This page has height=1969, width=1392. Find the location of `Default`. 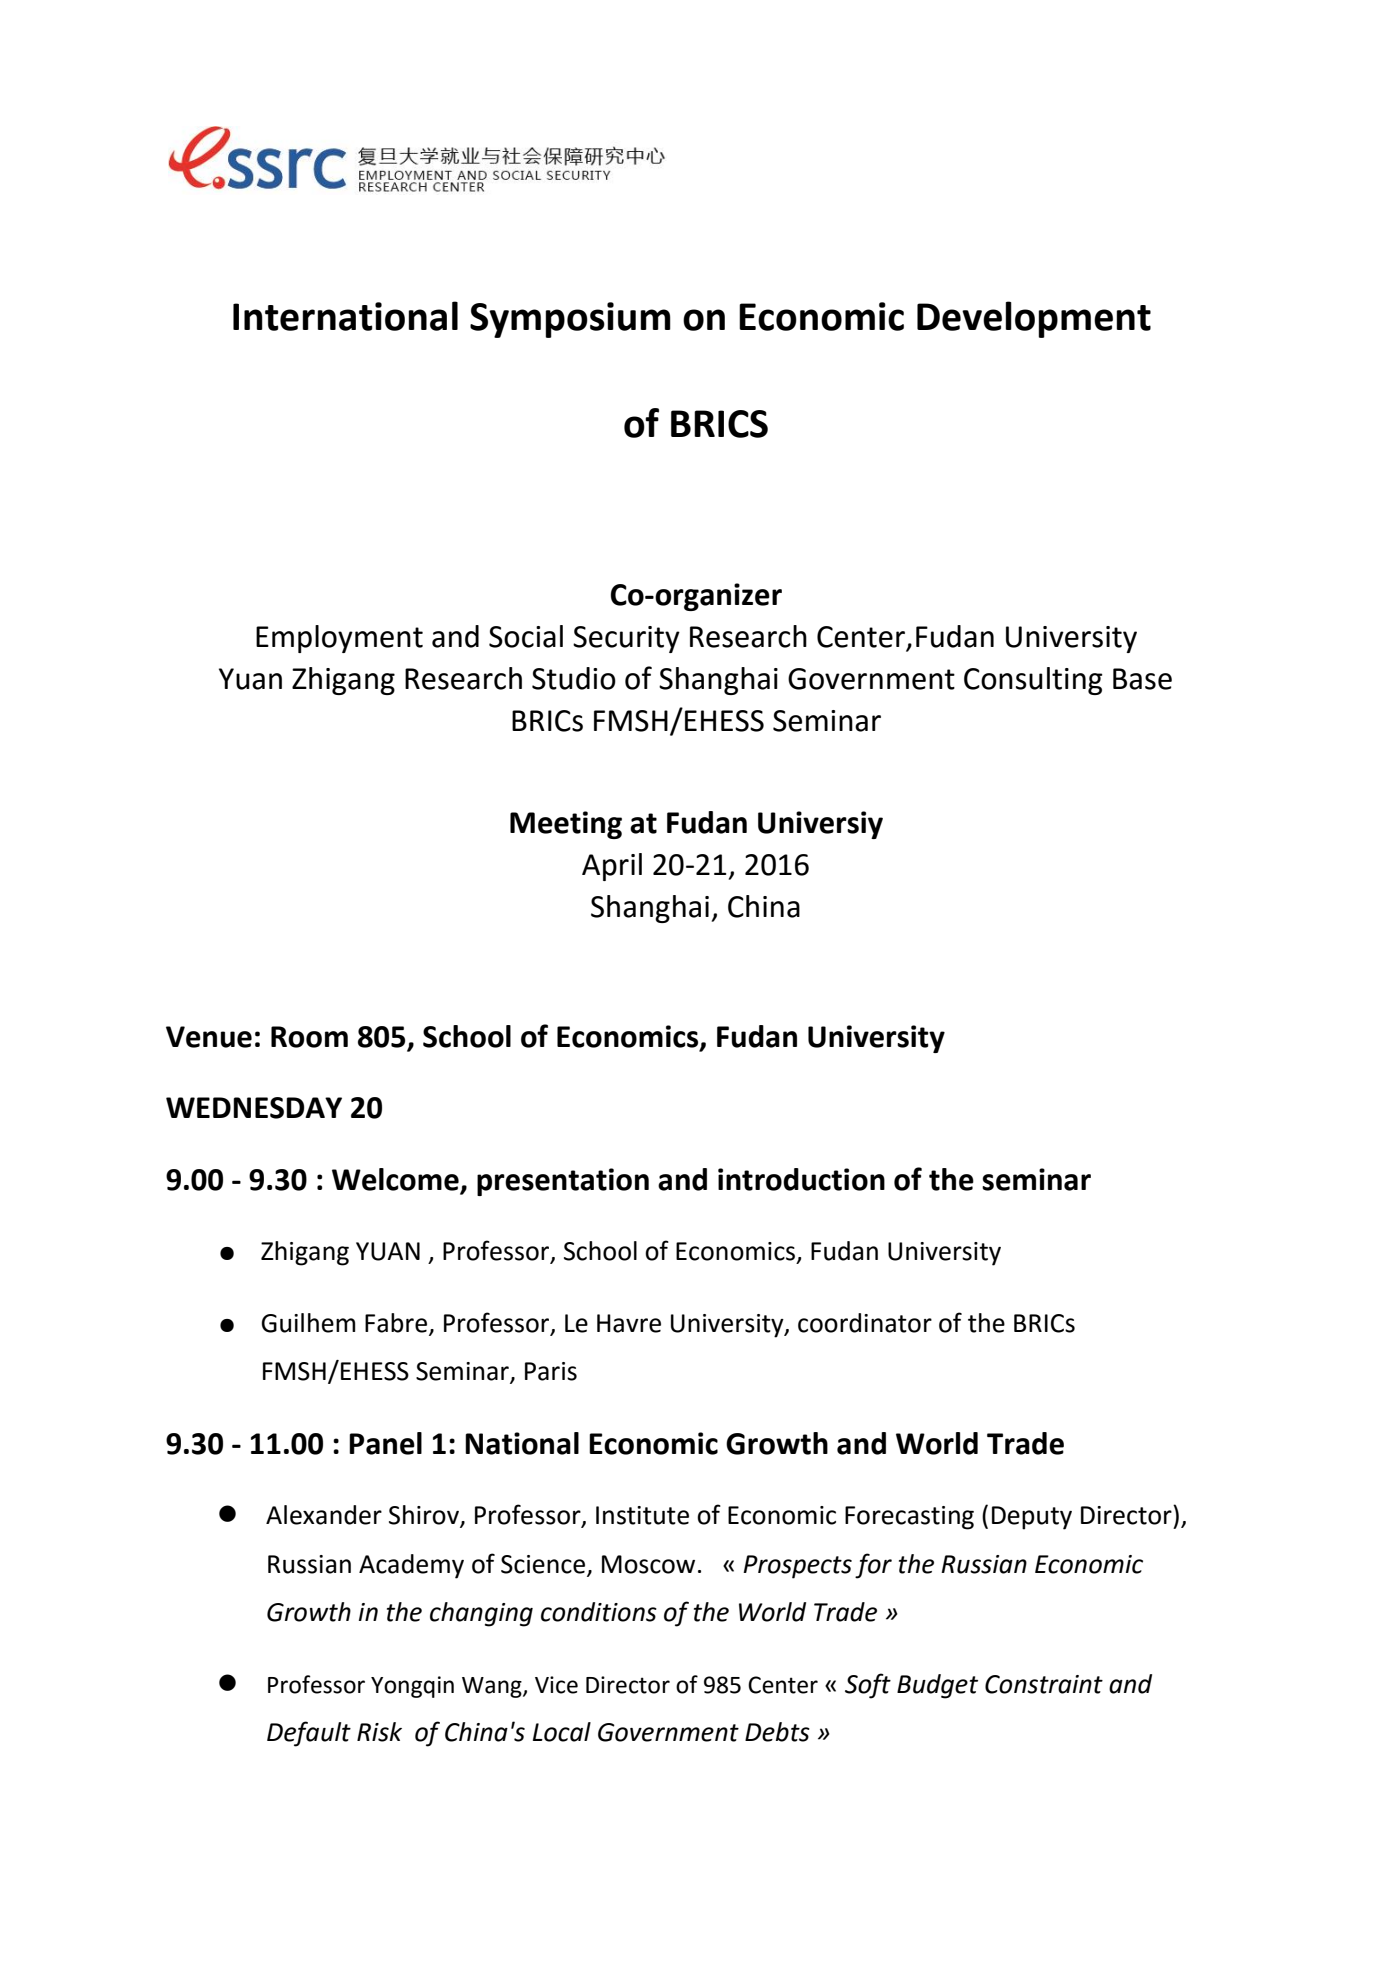

Default is located at coordinates (309, 1734).
